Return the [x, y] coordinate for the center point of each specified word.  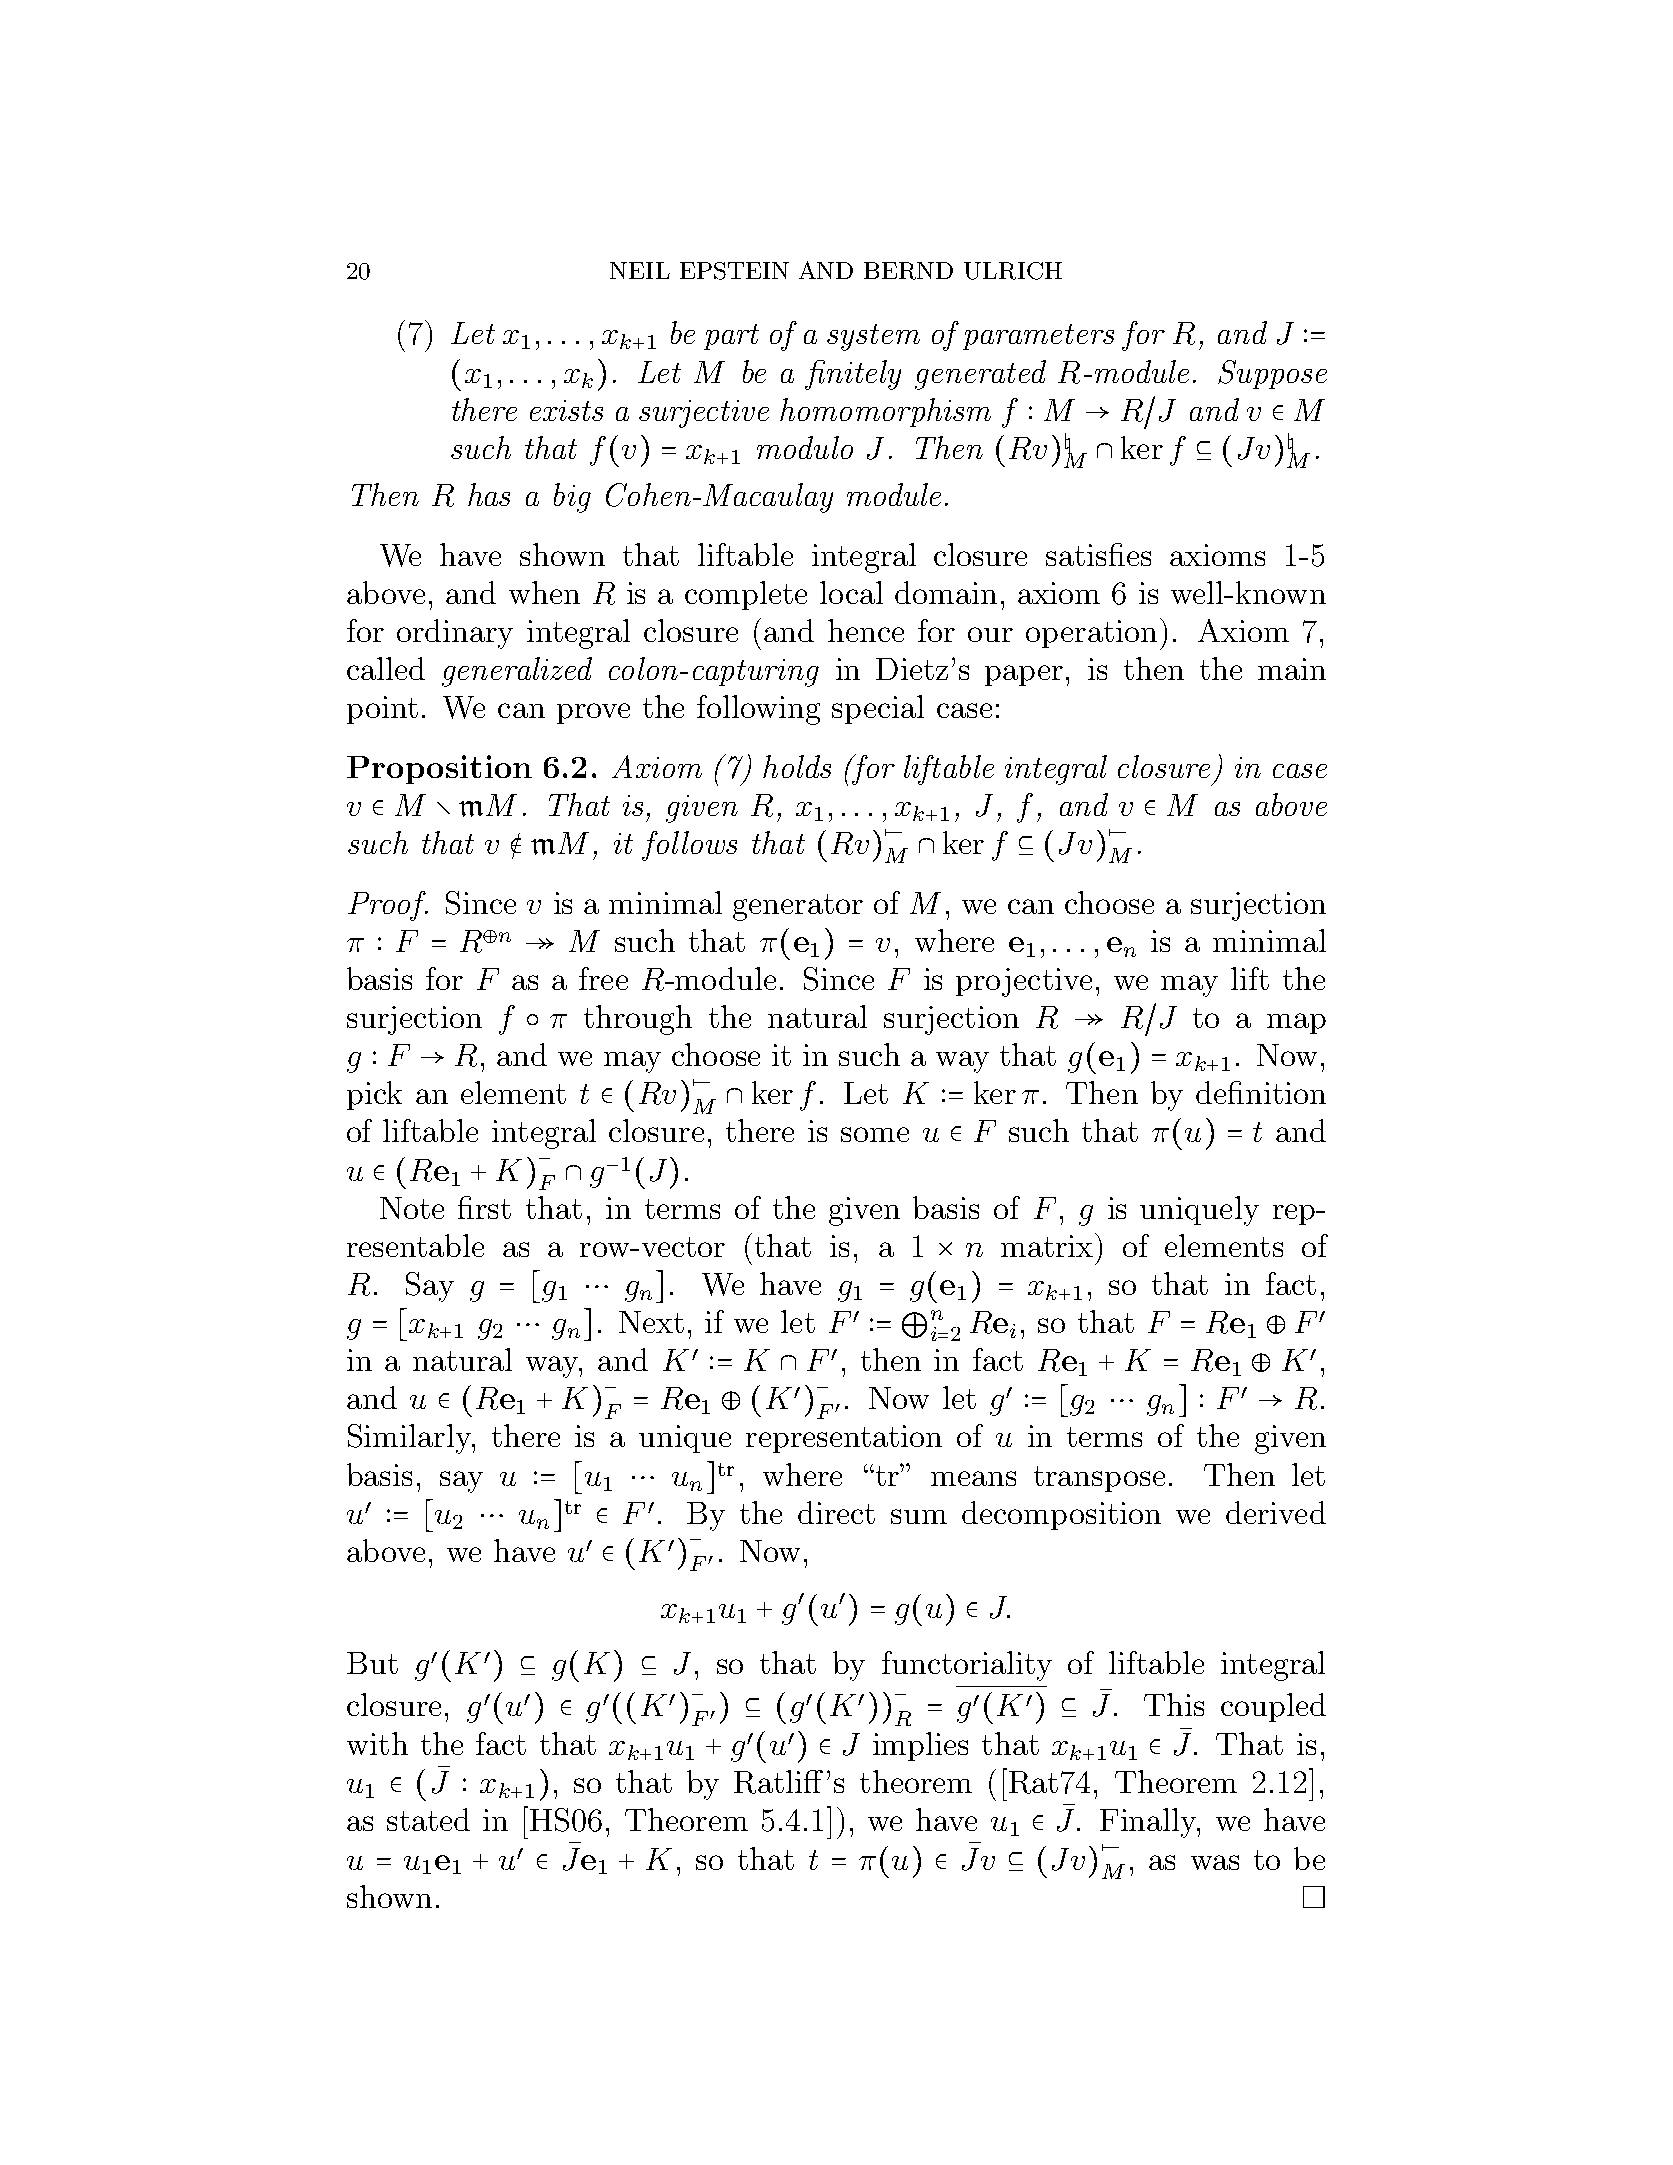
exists [566, 410]
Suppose [1272, 374]
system [873, 337]
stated [428, 1819]
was [1215, 1862]
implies [920, 1746]
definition [1261, 1092]
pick [374, 1095]
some [875, 1134]
